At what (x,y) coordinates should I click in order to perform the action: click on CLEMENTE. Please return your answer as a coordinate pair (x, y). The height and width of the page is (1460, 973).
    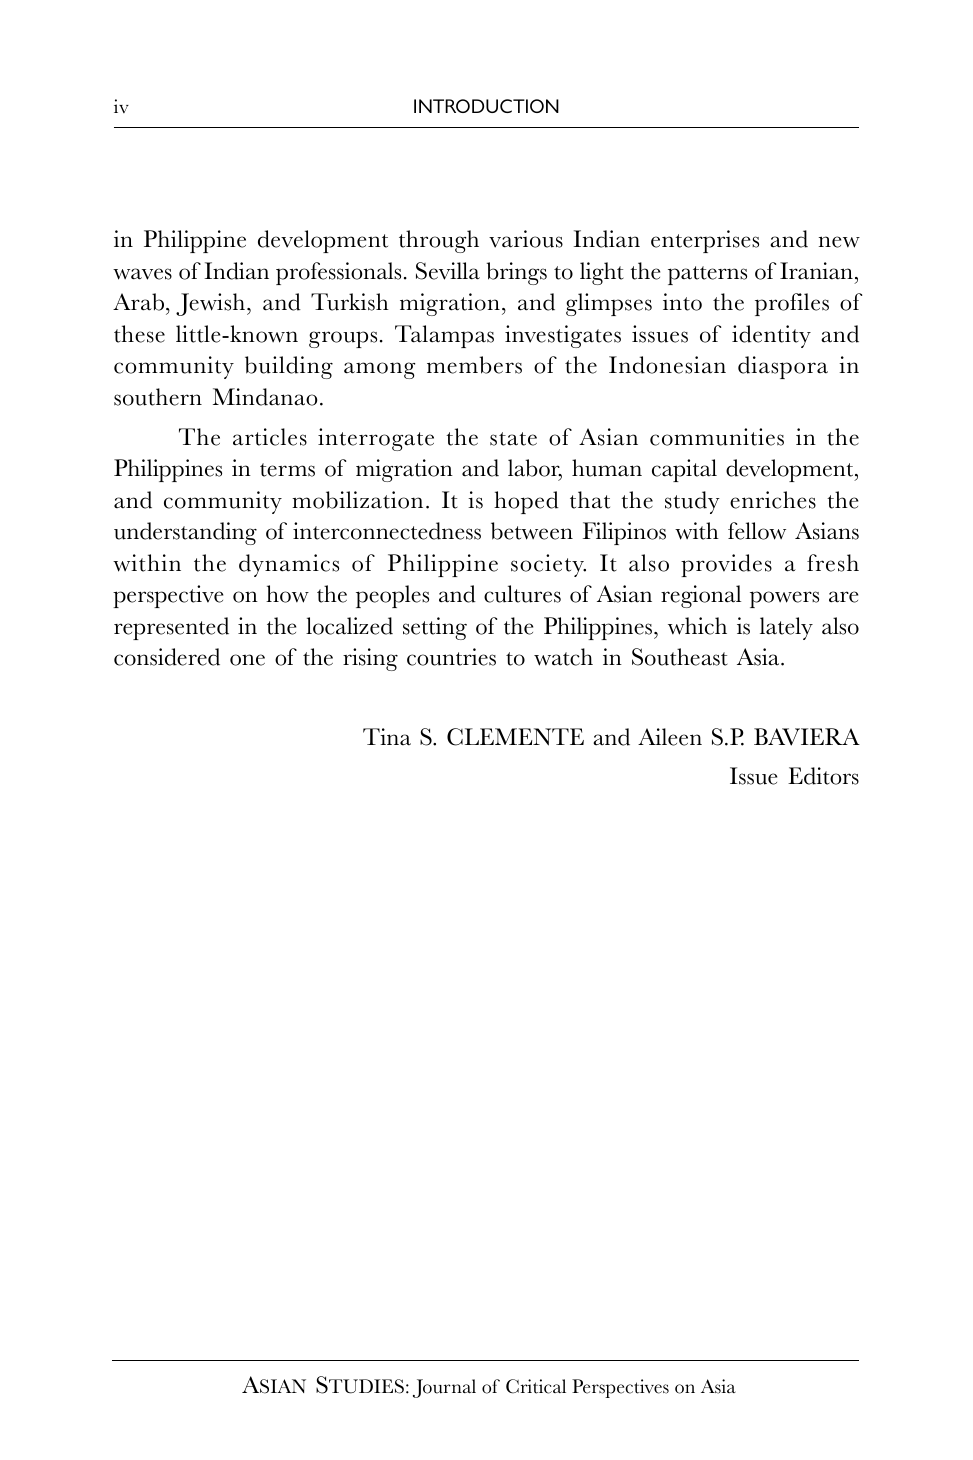
    Looking at the image, I should click on (515, 737).
